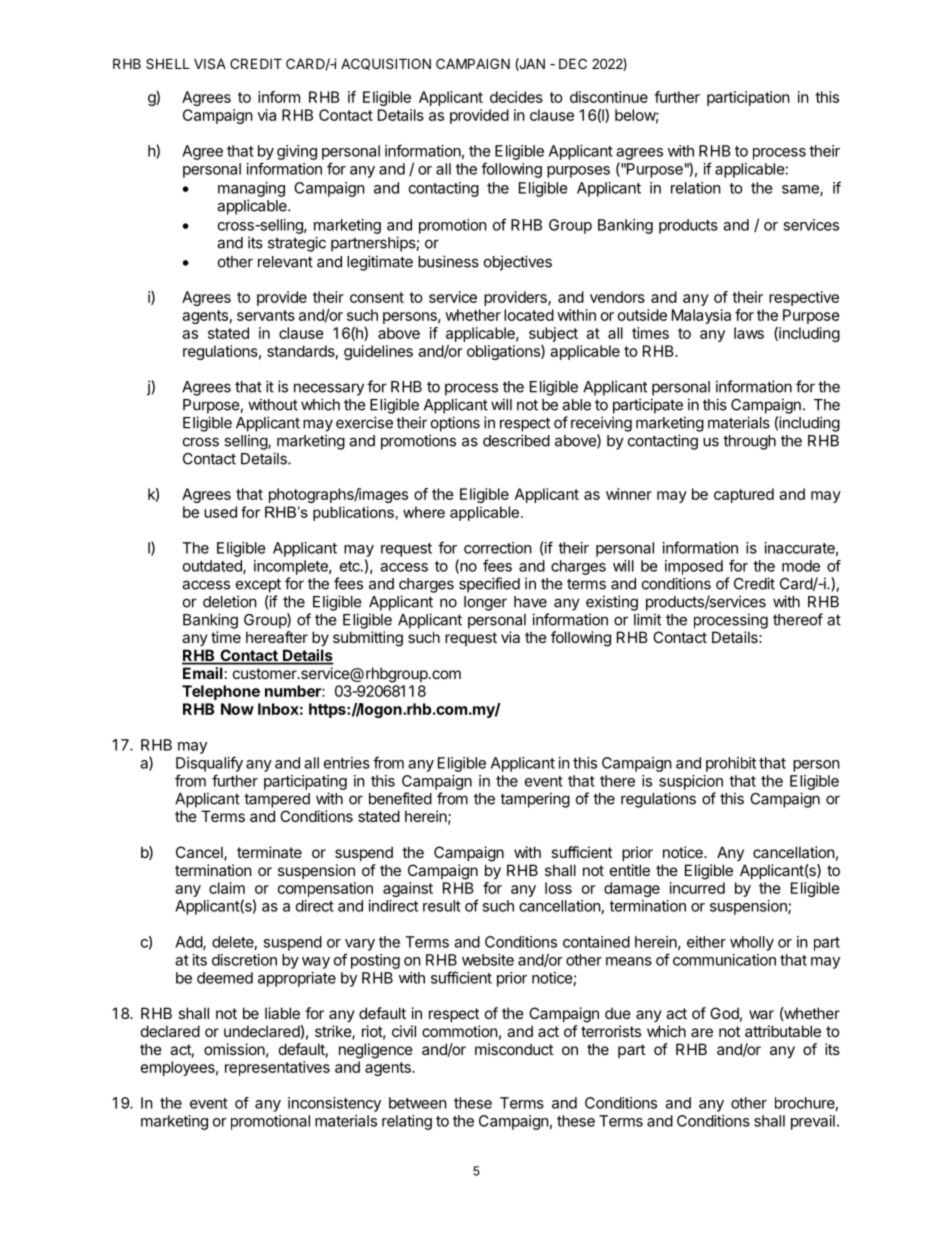  I want to click on specified, so click(489, 585).
